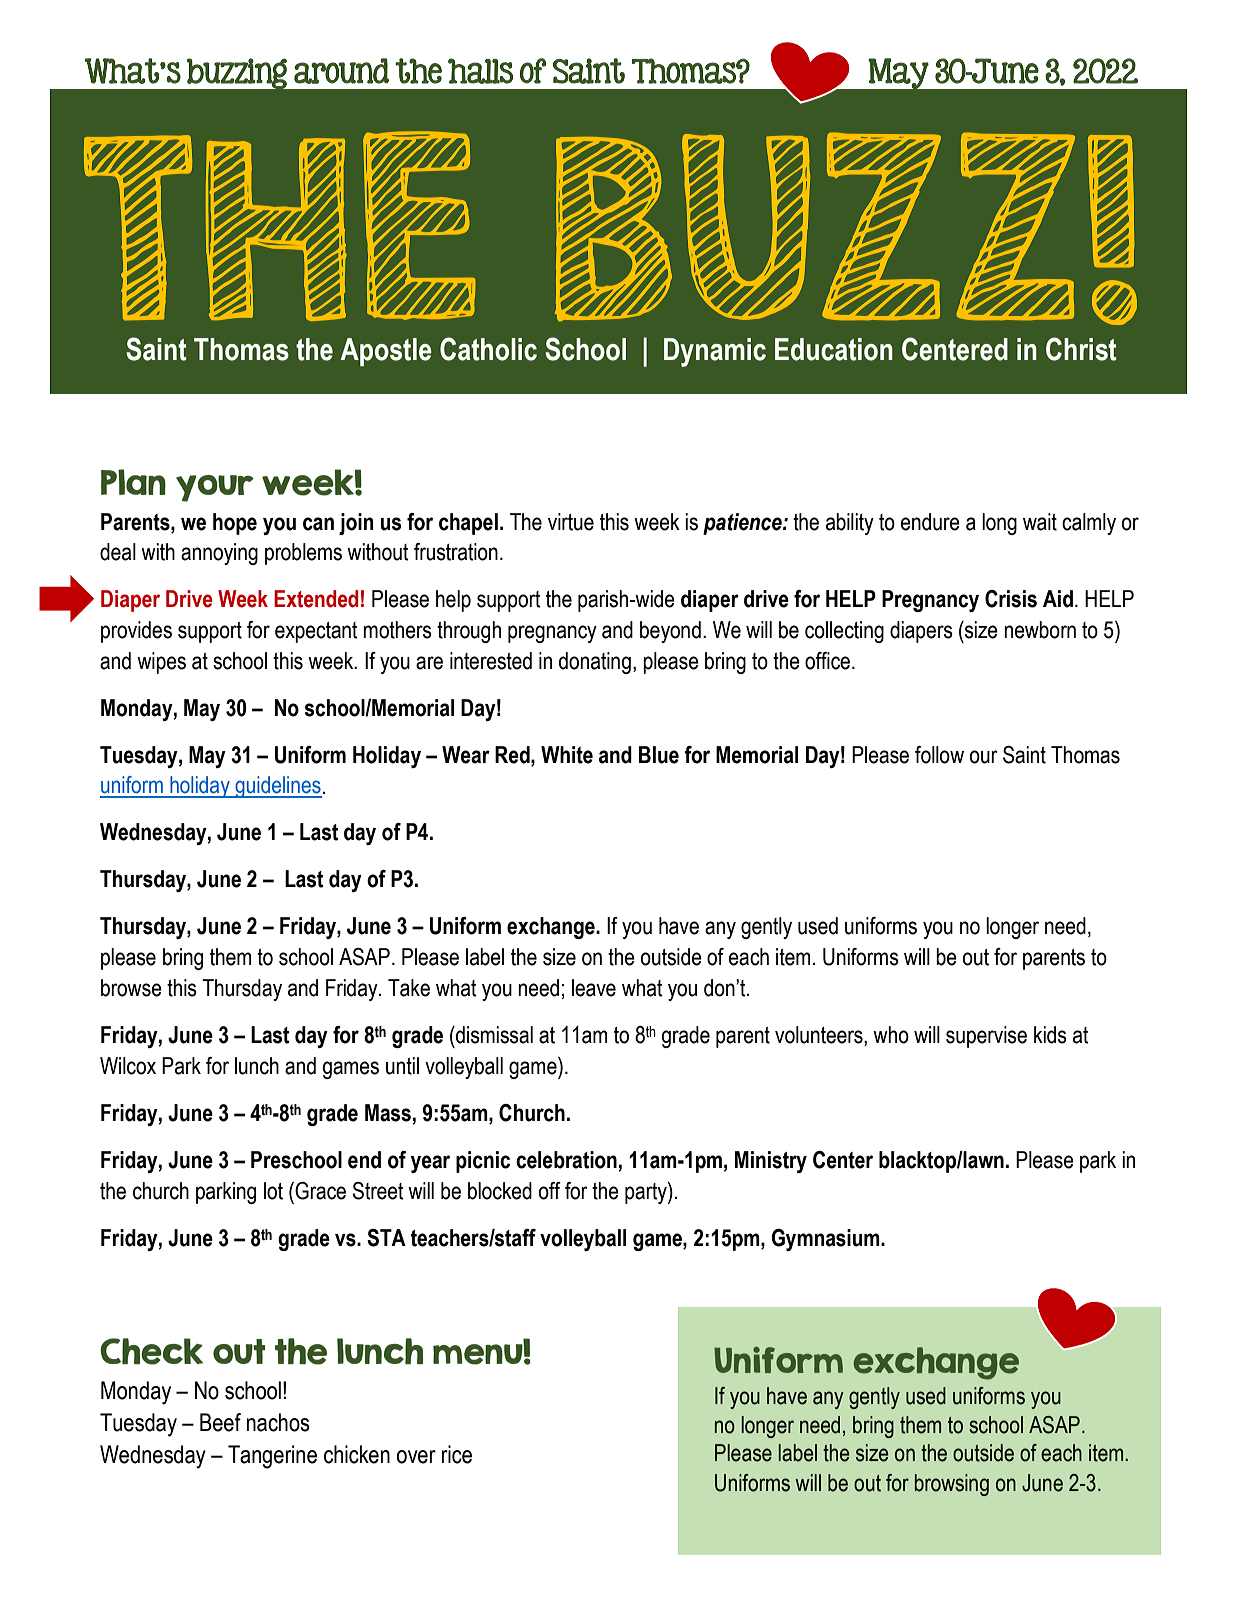 The width and height of the document is (1241, 1606). Describe the element at coordinates (1081, 349) in the document. I see `Christ` at that location.
